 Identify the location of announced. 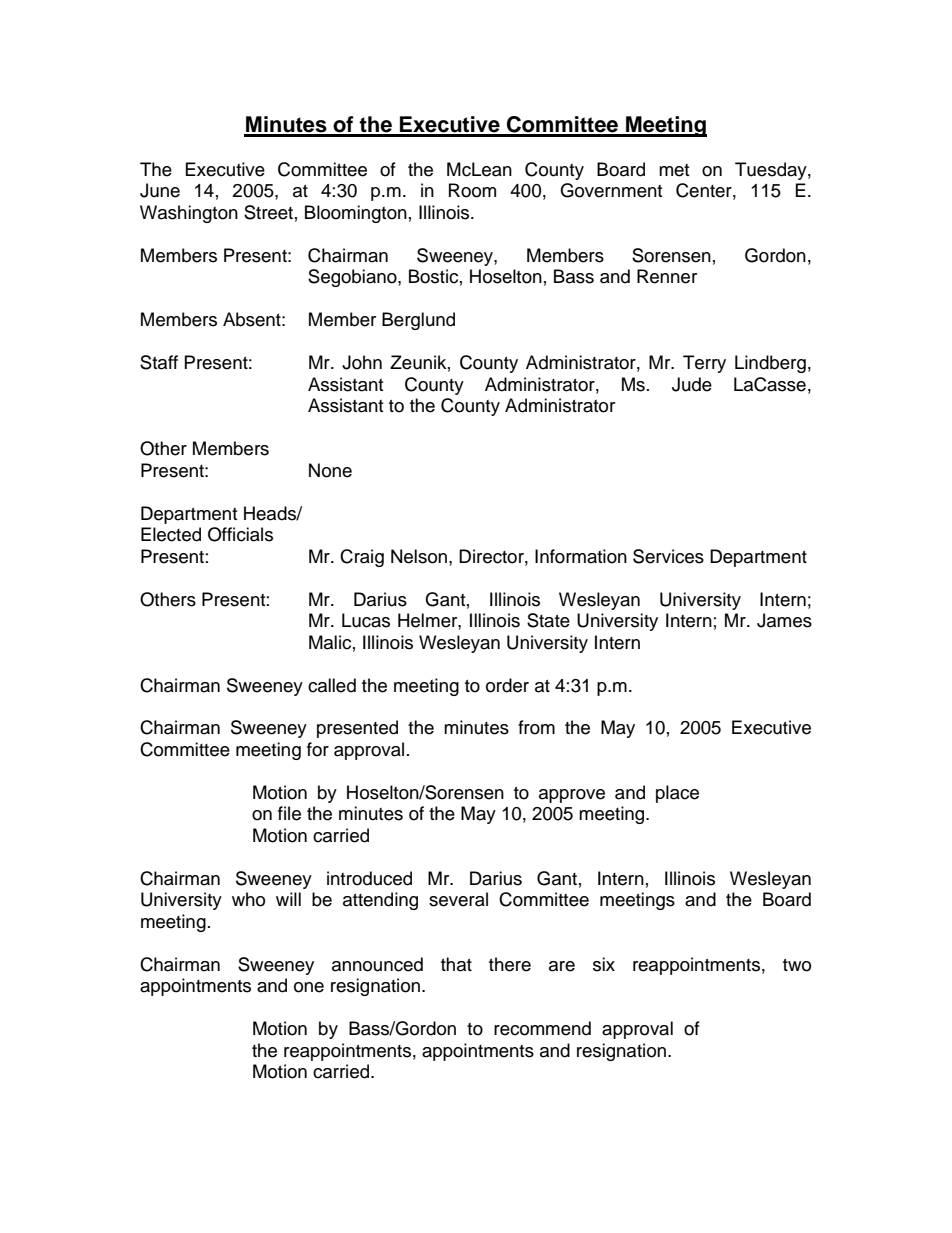
(377, 964).
